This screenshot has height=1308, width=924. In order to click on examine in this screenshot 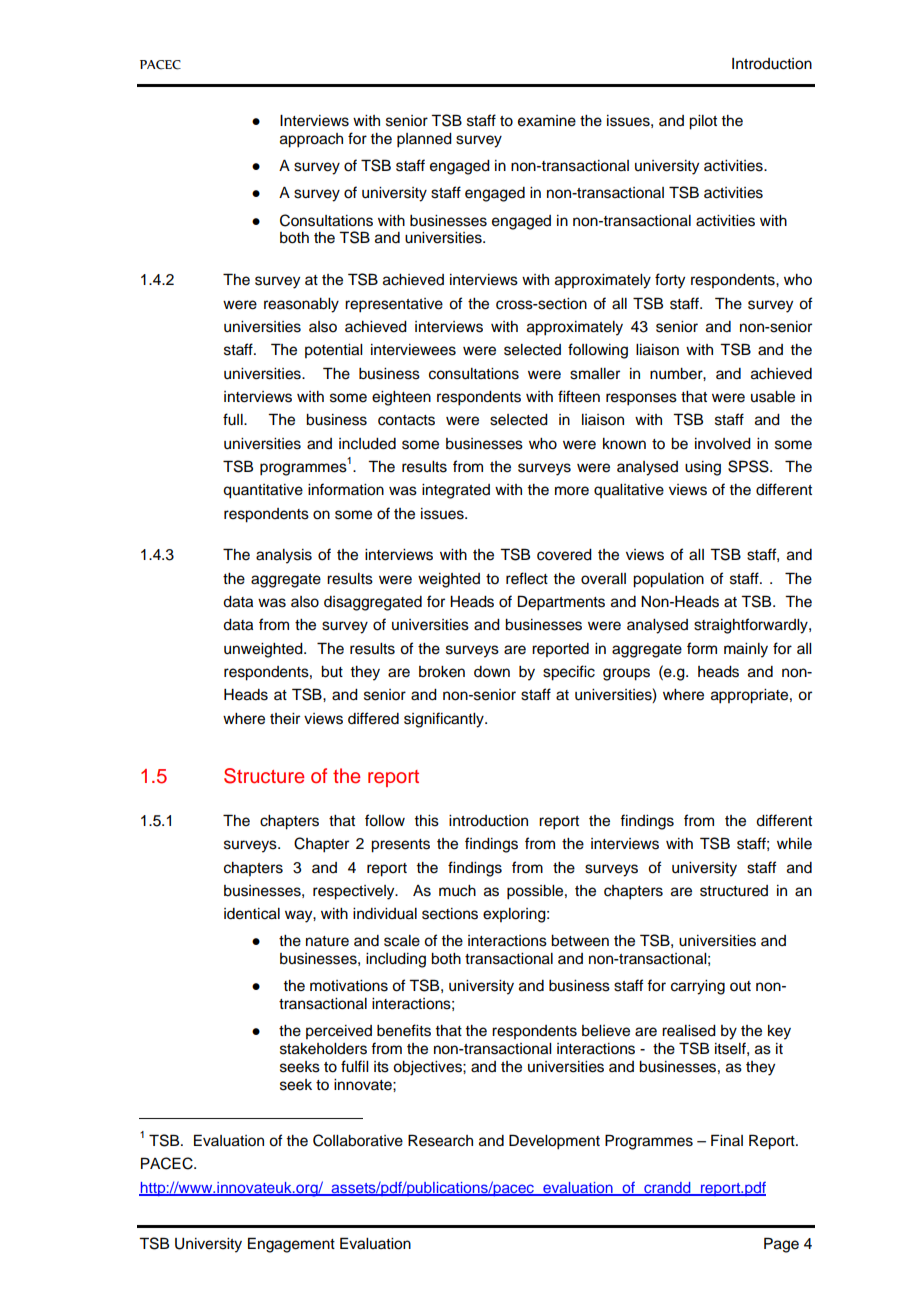, I will do `click(547, 121)`.
